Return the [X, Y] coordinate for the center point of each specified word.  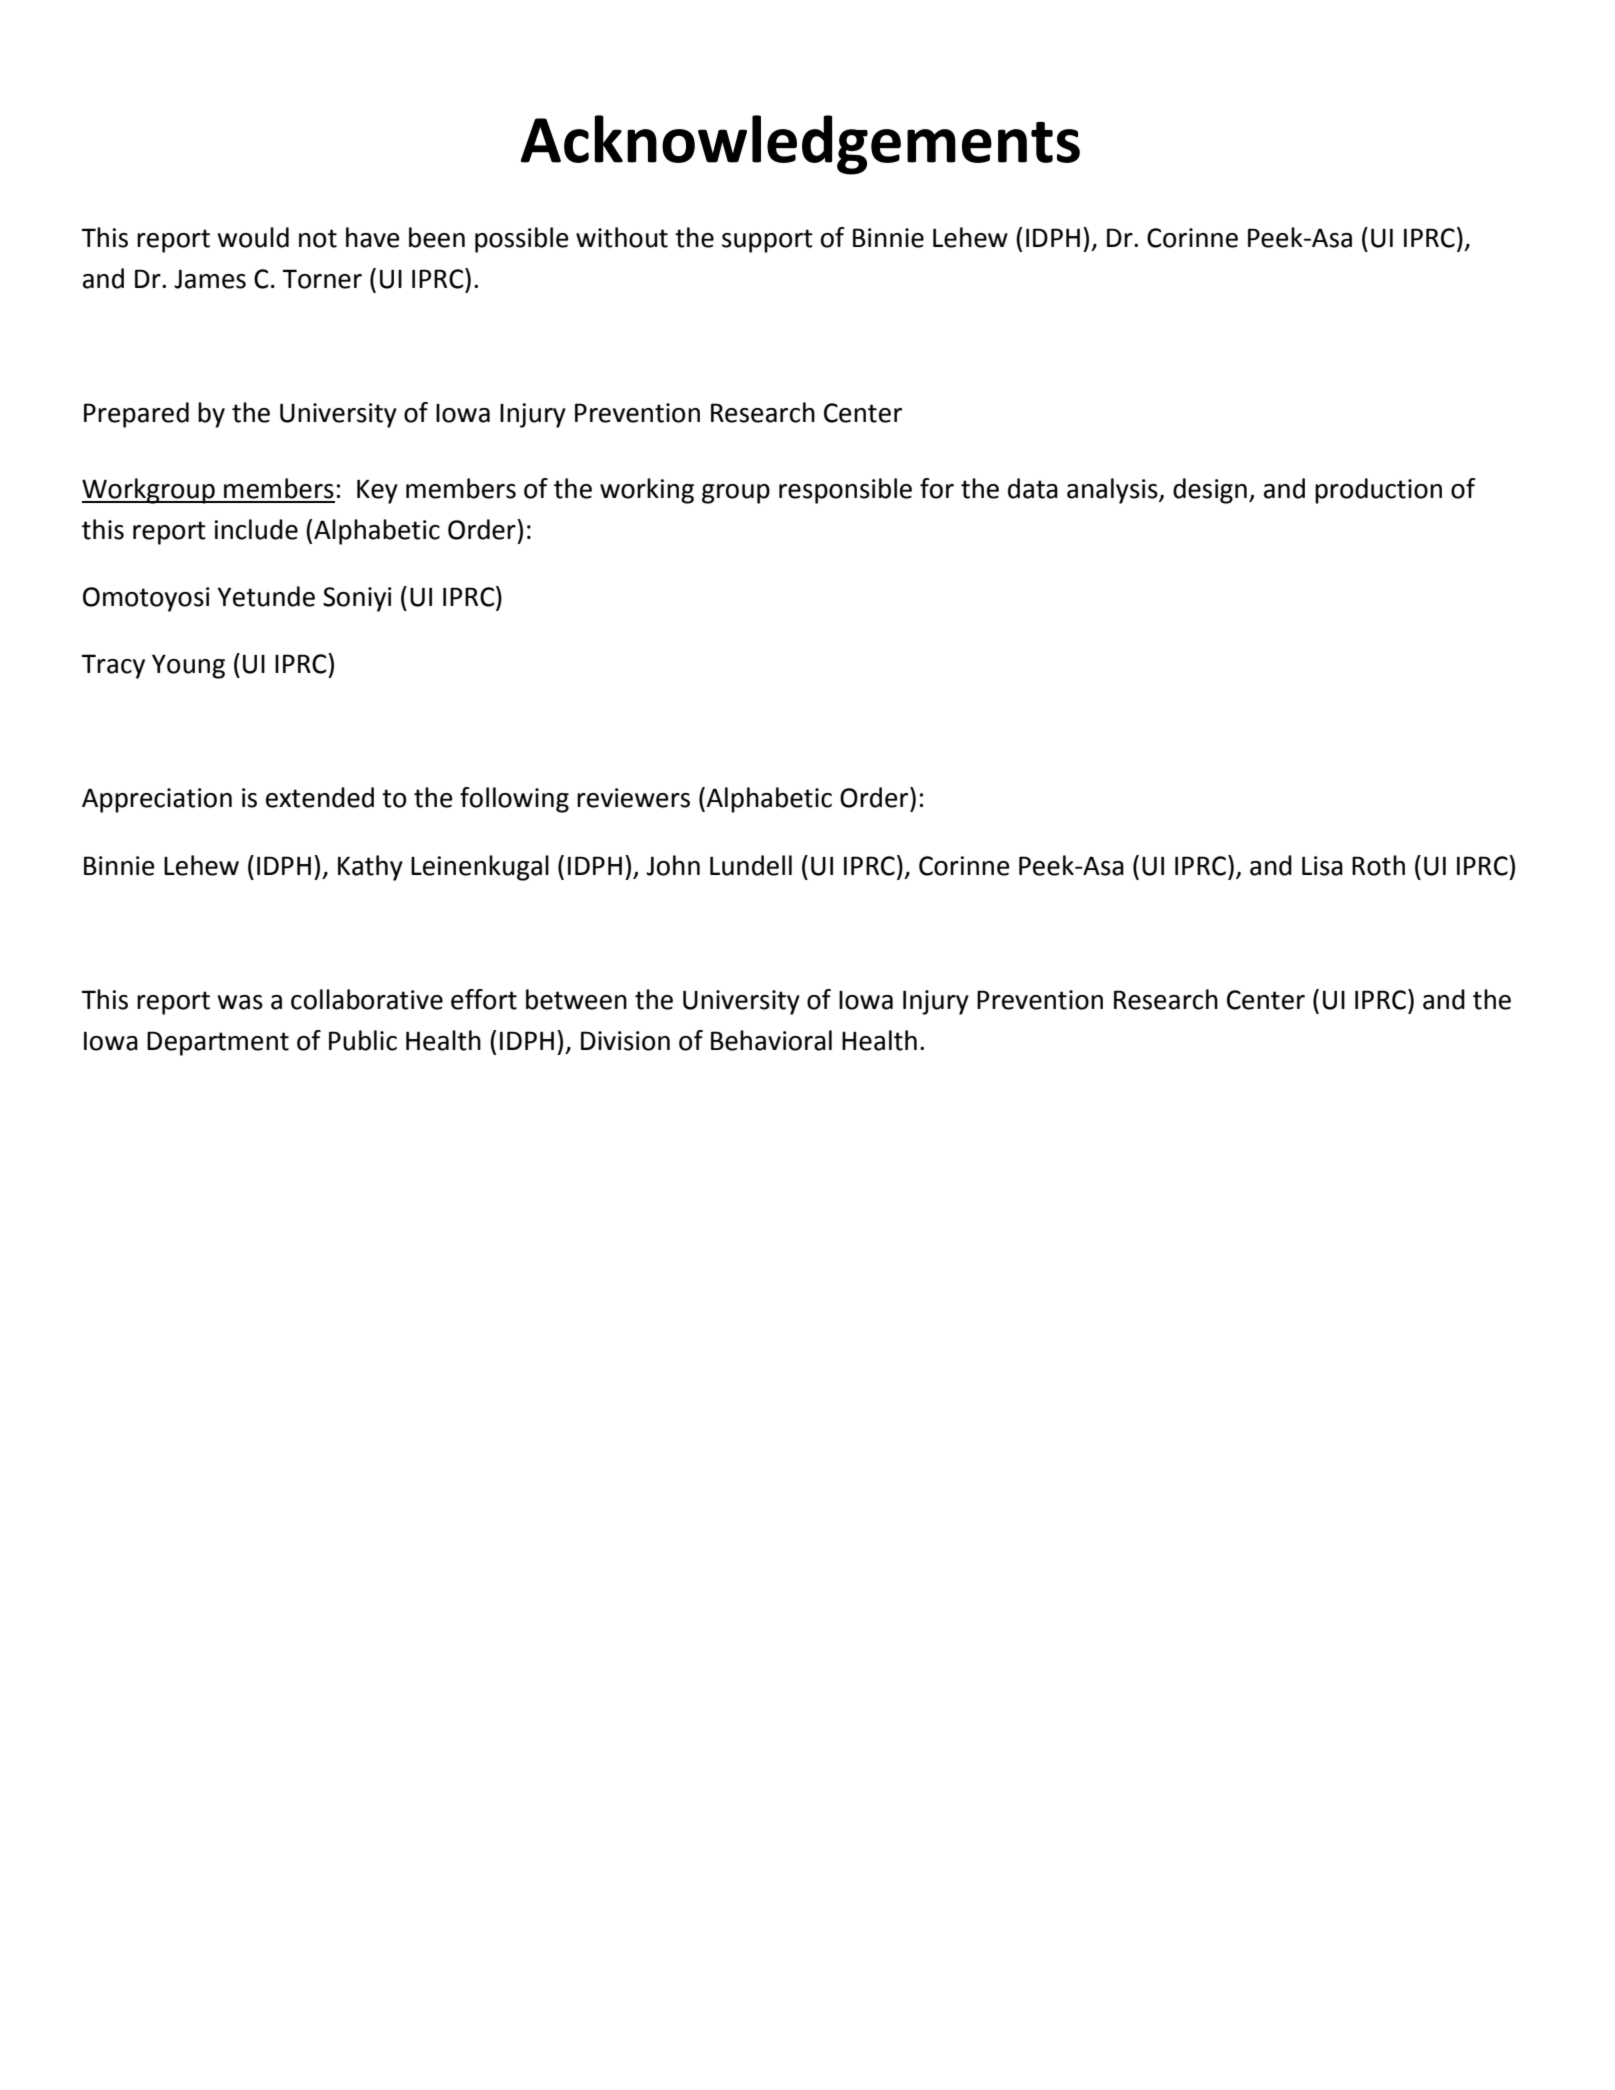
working [647, 491]
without [622, 237]
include [256, 529]
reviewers [633, 798]
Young [188, 666]
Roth [1378, 865]
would [253, 237]
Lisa [1322, 866]
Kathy [370, 868]
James [210, 279]
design [1210, 491]
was [240, 1002]
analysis [1113, 491]
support [767, 241]
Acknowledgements [800, 145]
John [673, 865]
